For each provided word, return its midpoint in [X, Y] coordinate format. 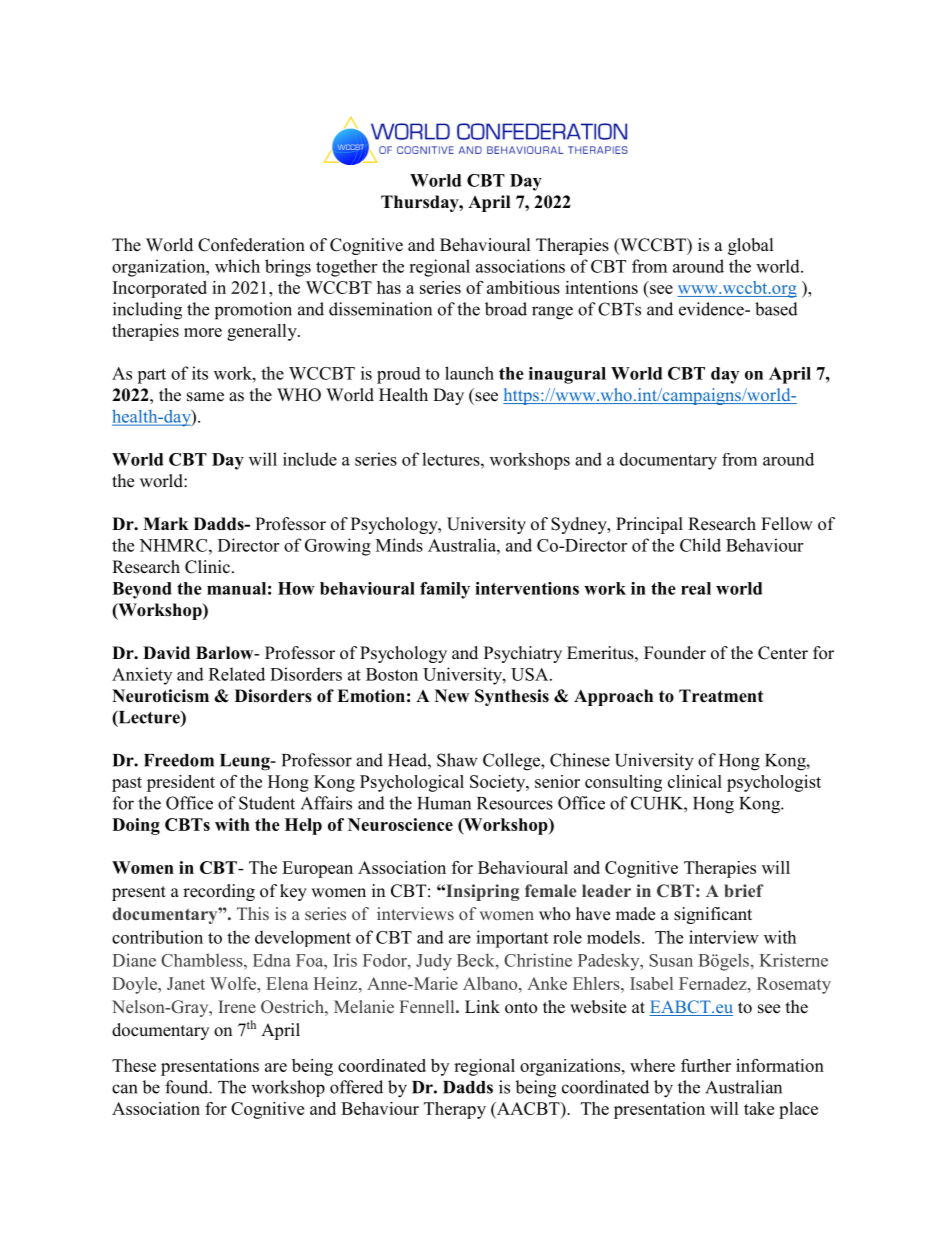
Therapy [455, 1110]
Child [700, 545]
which [237, 266]
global [751, 246]
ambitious [523, 287]
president [181, 783]
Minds [399, 545]
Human [444, 803]
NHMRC [174, 545]
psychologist [774, 783]
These [134, 1065]
